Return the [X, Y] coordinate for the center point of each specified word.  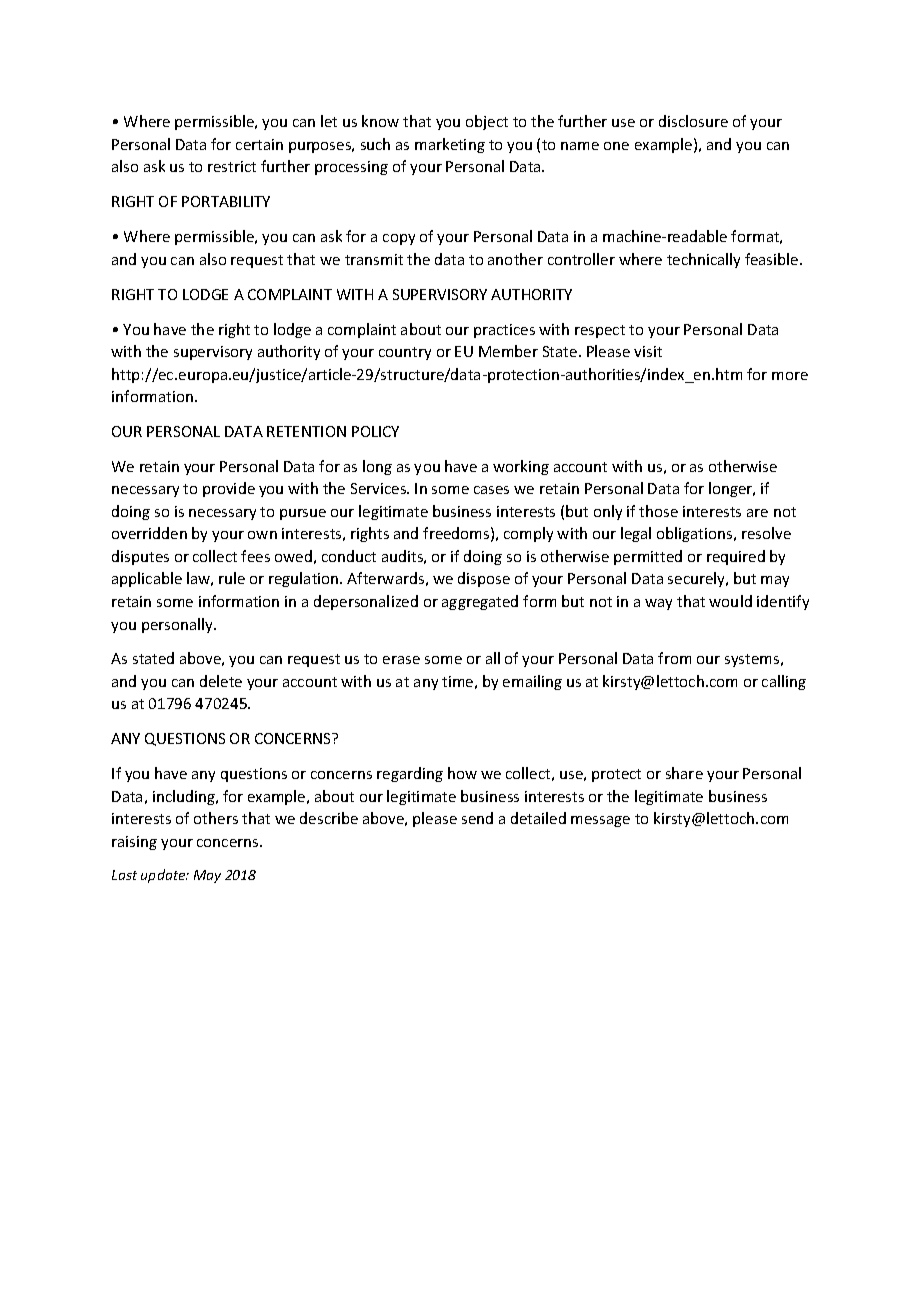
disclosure [693, 121]
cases [491, 490]
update [164, 876]
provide [229, 489]
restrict [232, 166]
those [658, 511]
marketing [450, 145]
